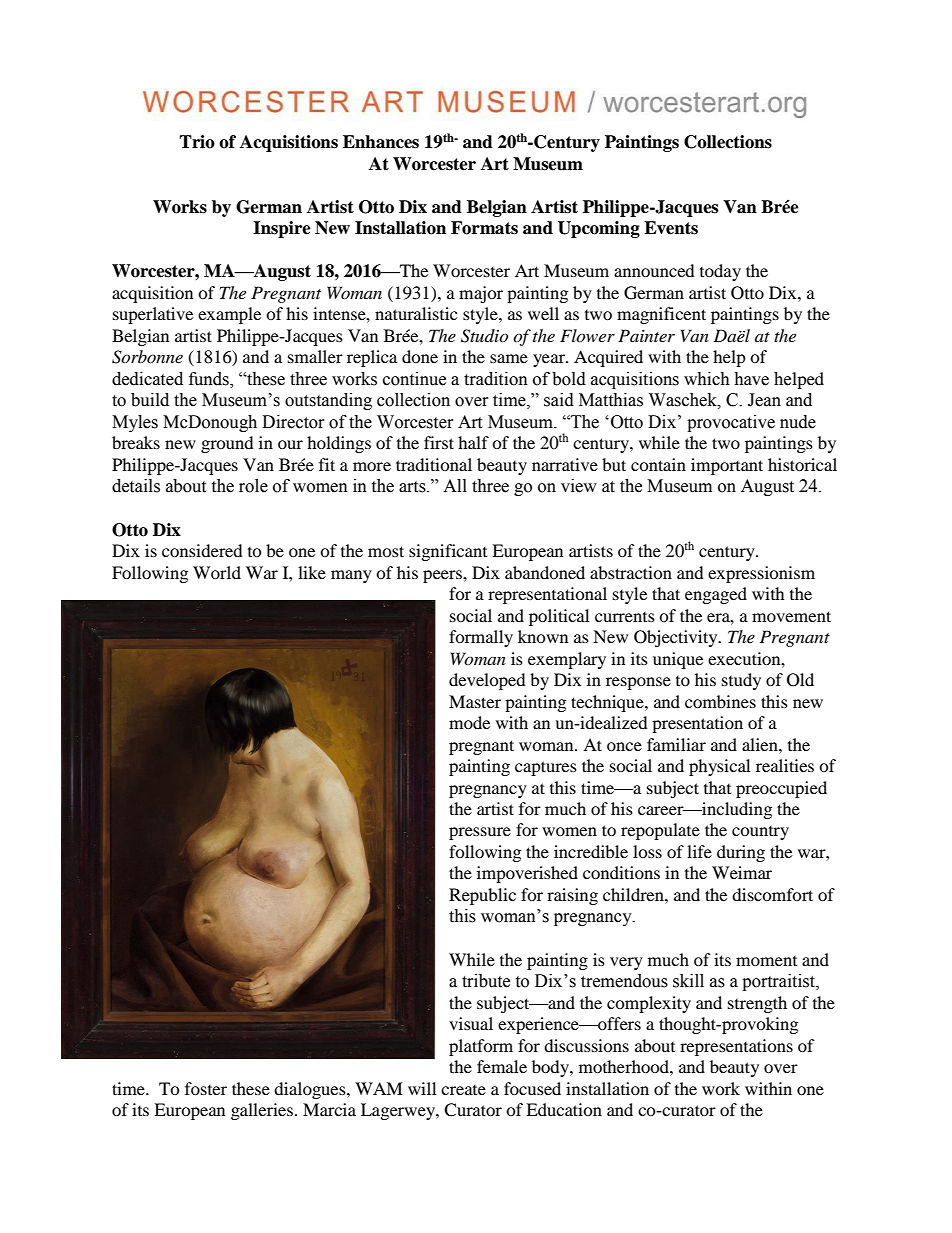 The image size is (952, 1233). What do you see at coordinates (463, 1090) in the page?
I see `create` at bounding box center [463, 1090].
